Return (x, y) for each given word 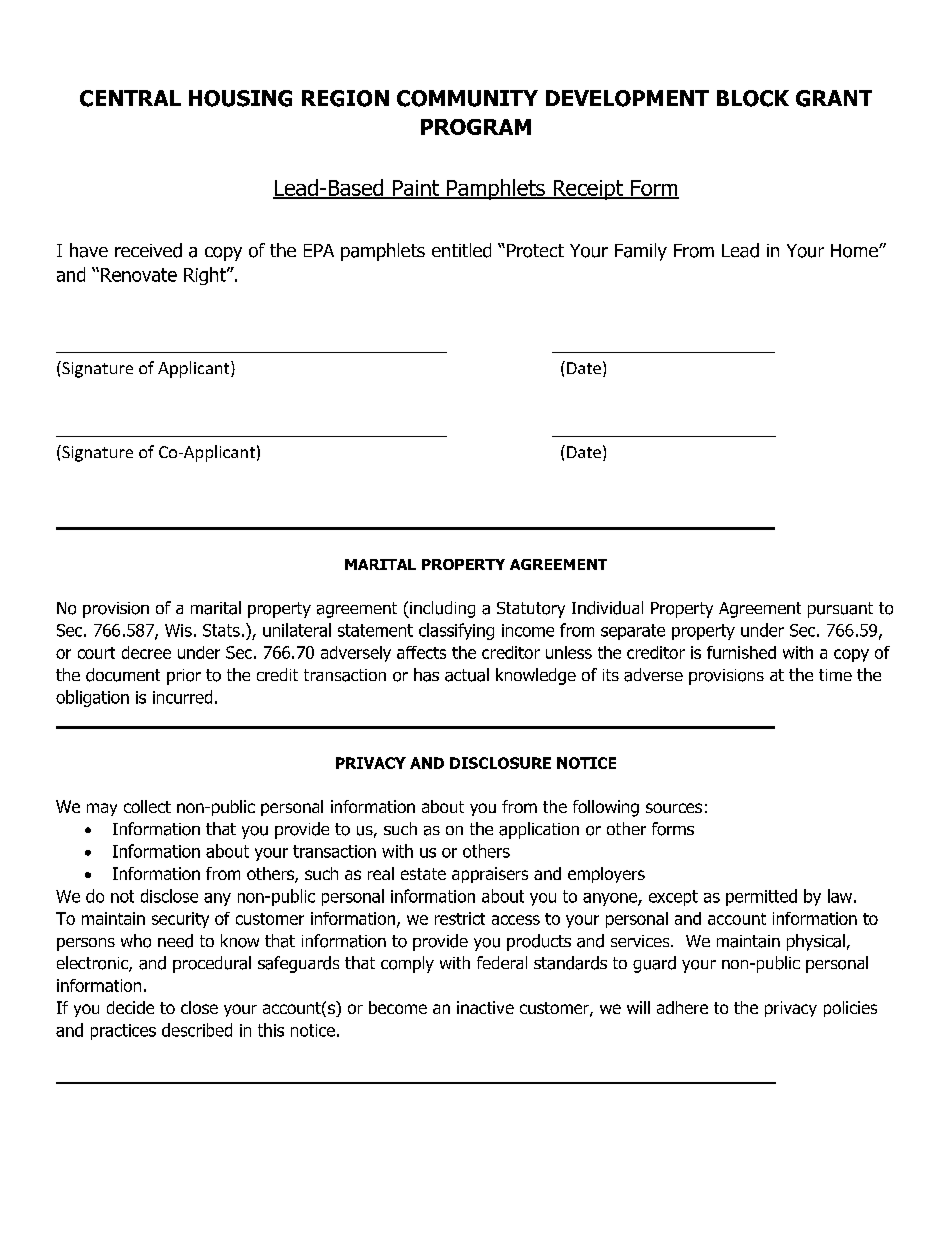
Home (855, 251)
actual (467, 675)
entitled (461, 250)
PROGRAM (476, 127)
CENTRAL (130, 98)
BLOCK (753, 98)
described (197, 1030)
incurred (182, 697)
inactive (485, 1007)
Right (206, 276)
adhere (682, 1007)
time (835, 675)
